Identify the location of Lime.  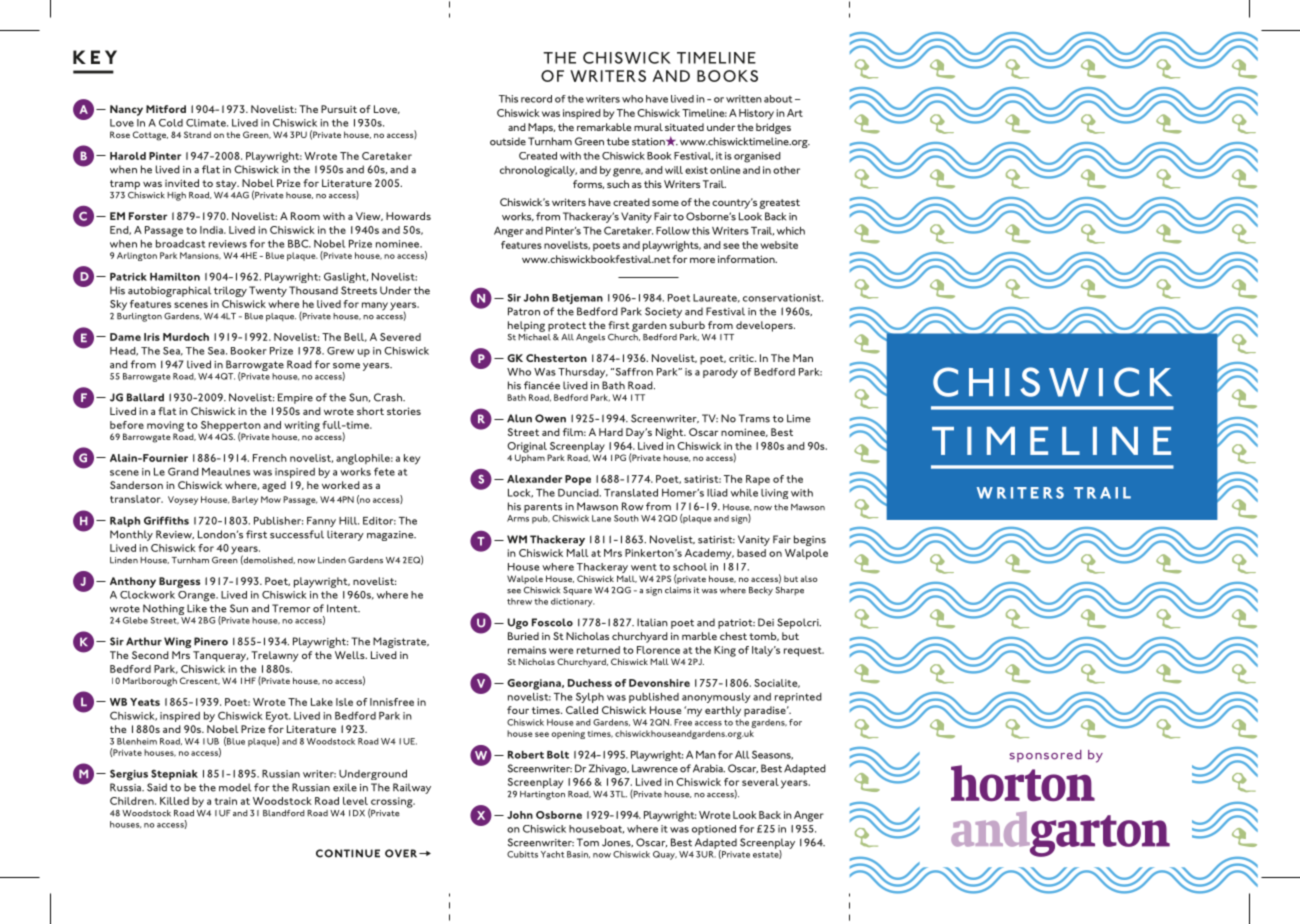
(799, 418).
